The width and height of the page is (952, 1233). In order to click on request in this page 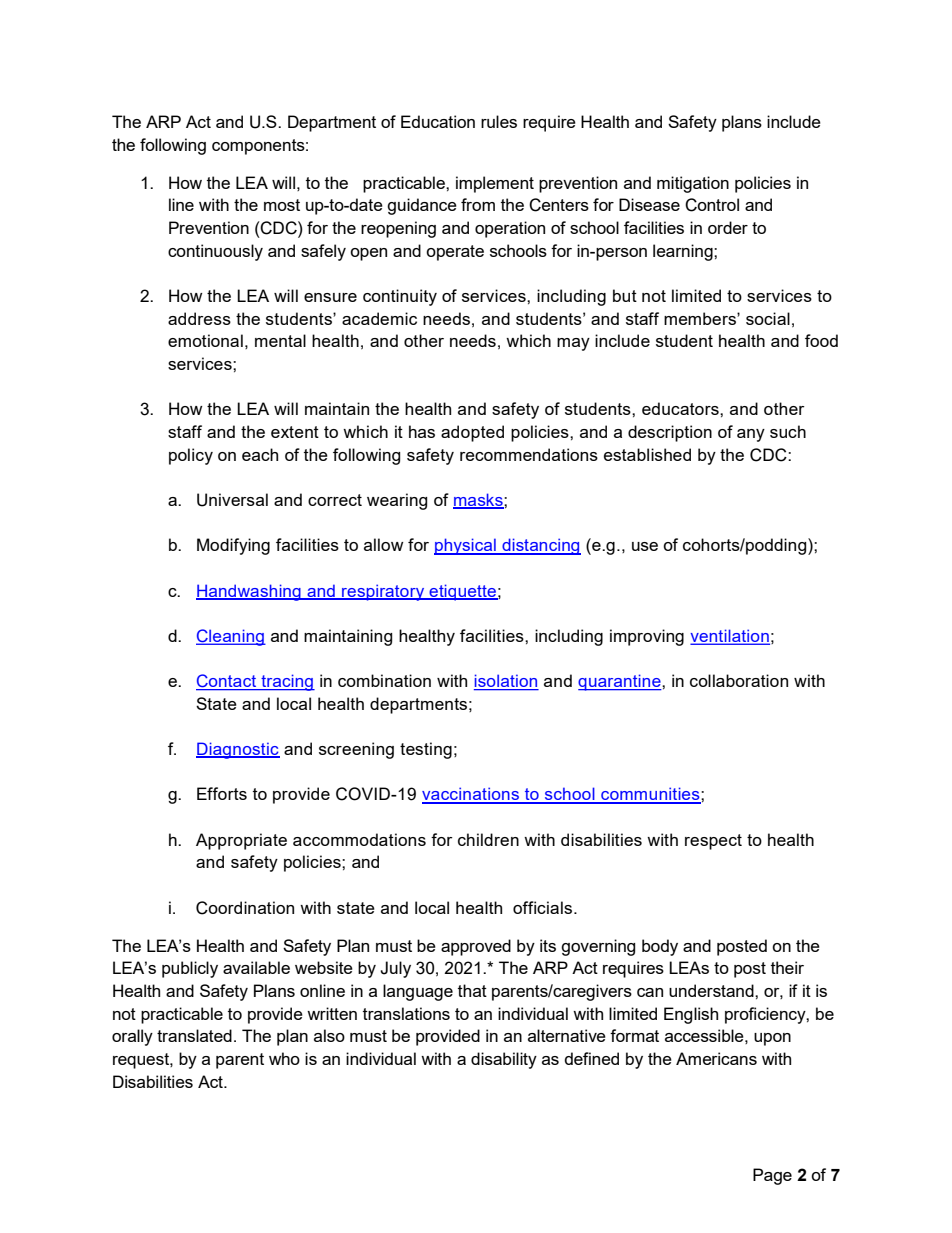, I will do `click(142, 1061)`.
